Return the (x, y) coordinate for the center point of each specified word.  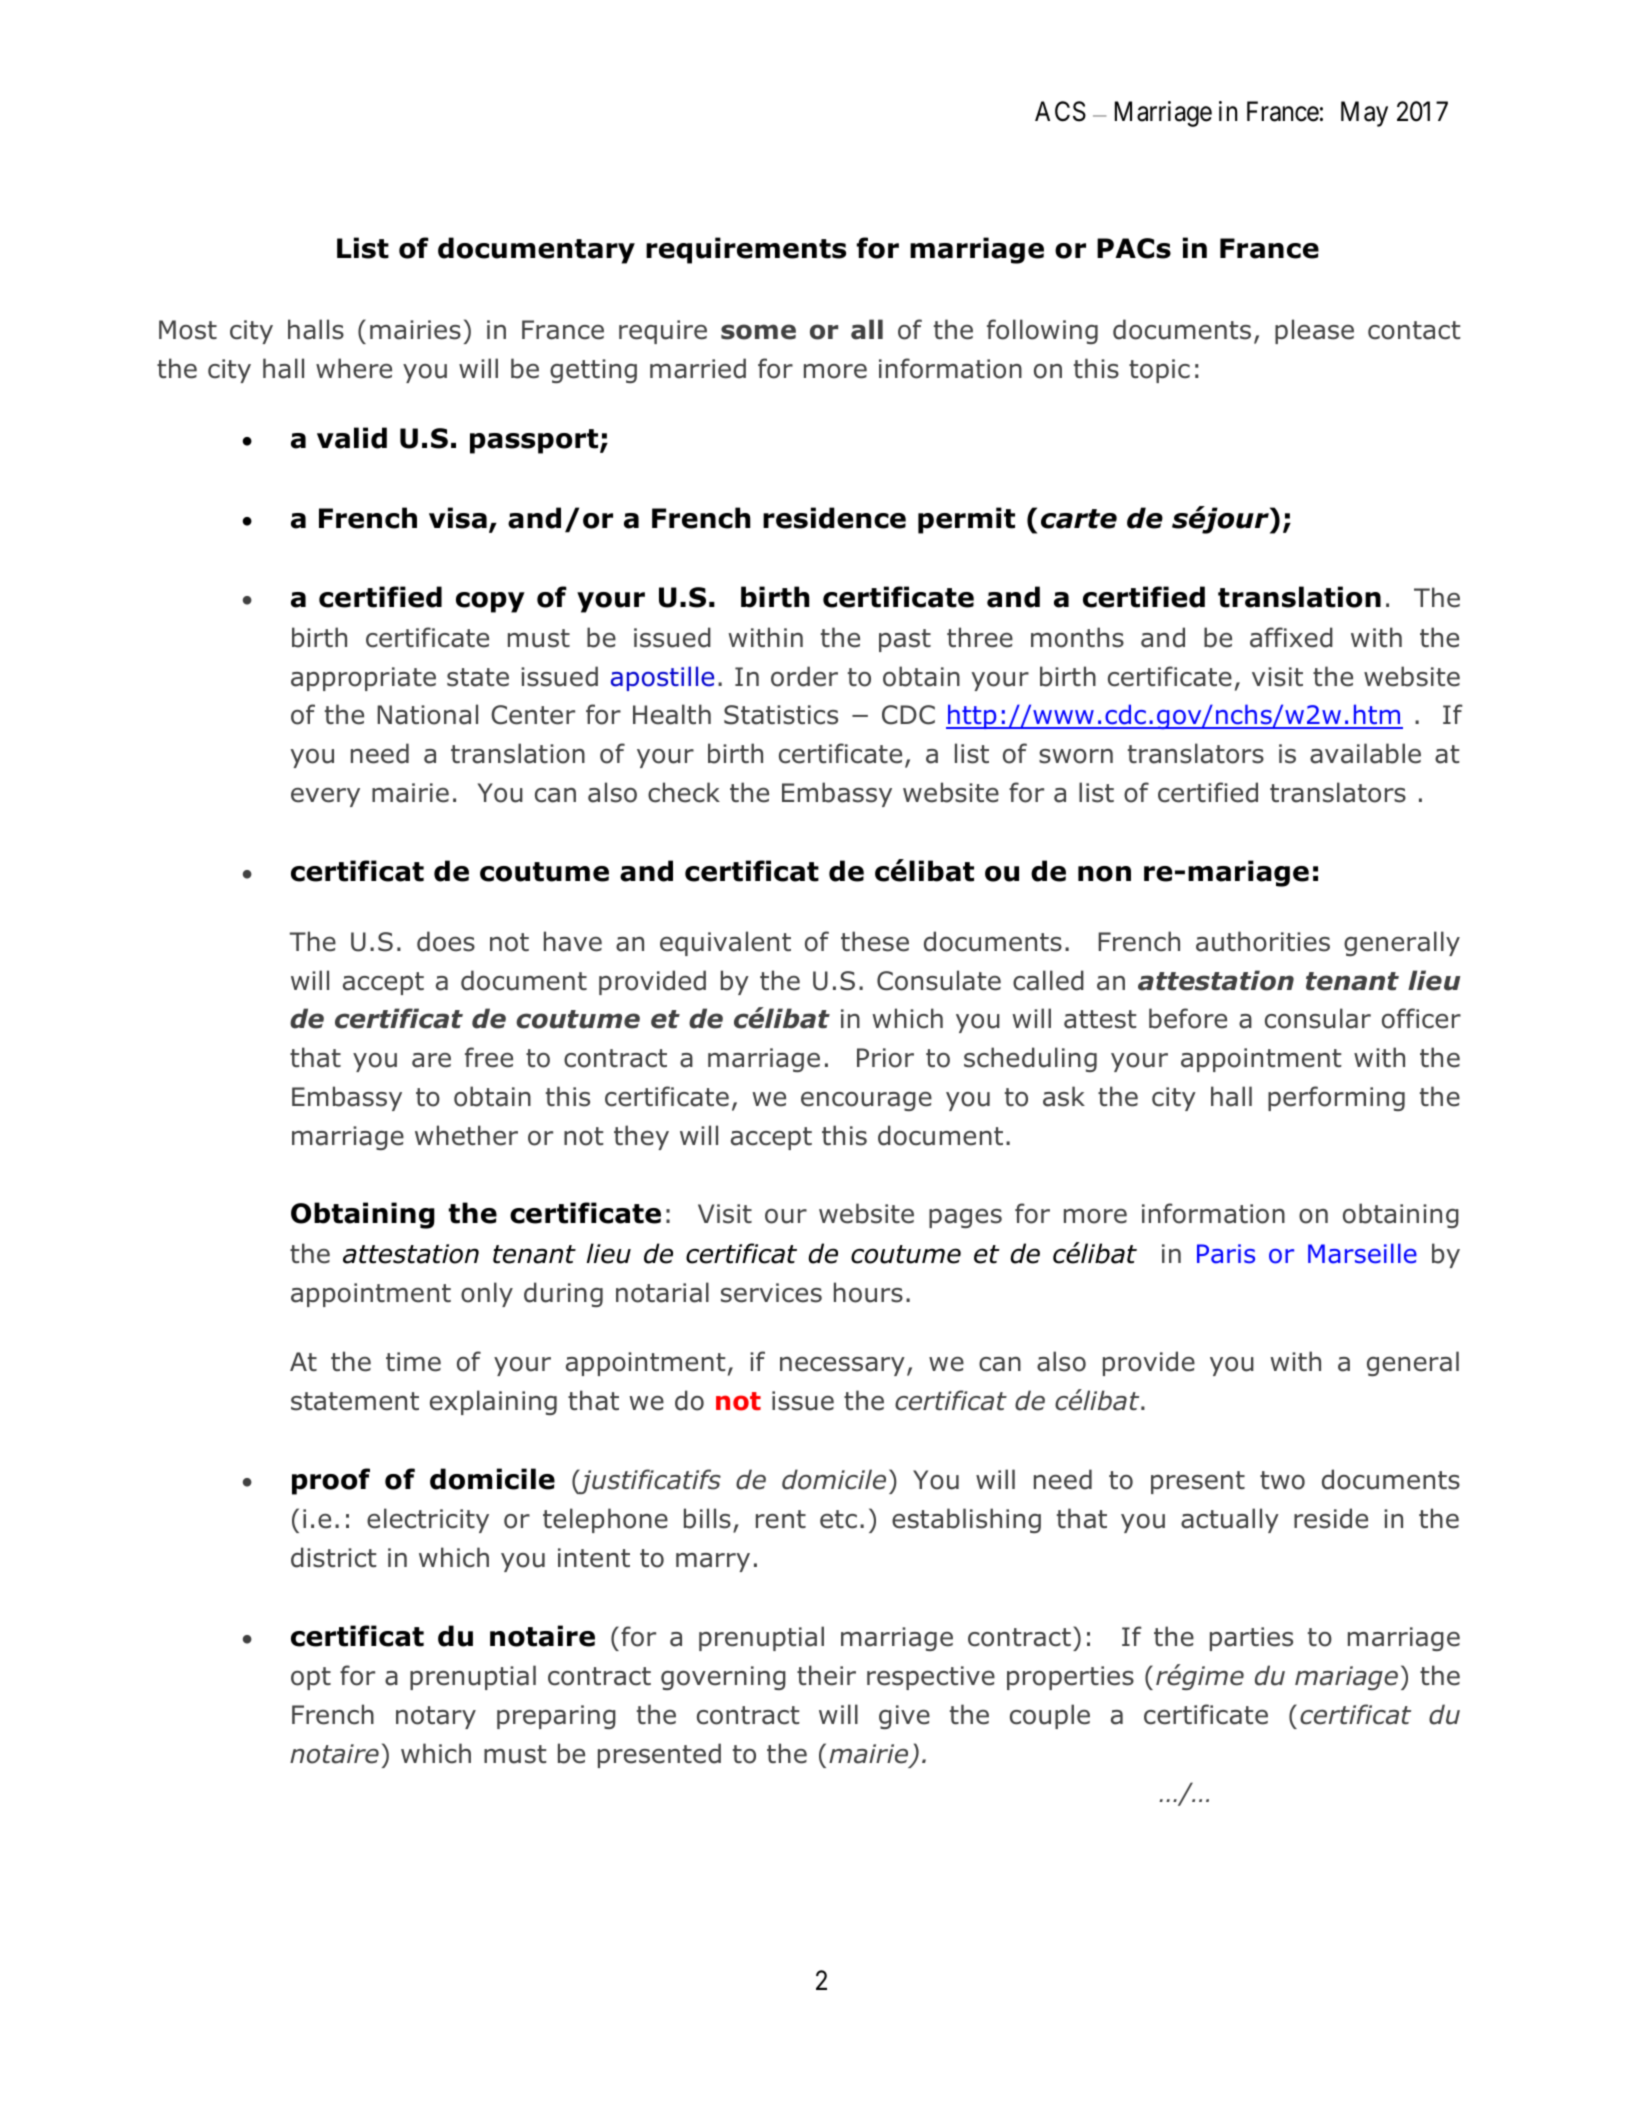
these (875, 941)
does (446, 941)
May (1364, 114)
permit (966, 520)
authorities (1263, 941)
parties (1251, 1639)
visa (458, 518)
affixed (1291, 637)
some (758, 332)
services (771, 1293)
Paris (1226, 1254)
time (413, 1362)
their (826, 1675)
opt (311, 1678)
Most (188, 330)
